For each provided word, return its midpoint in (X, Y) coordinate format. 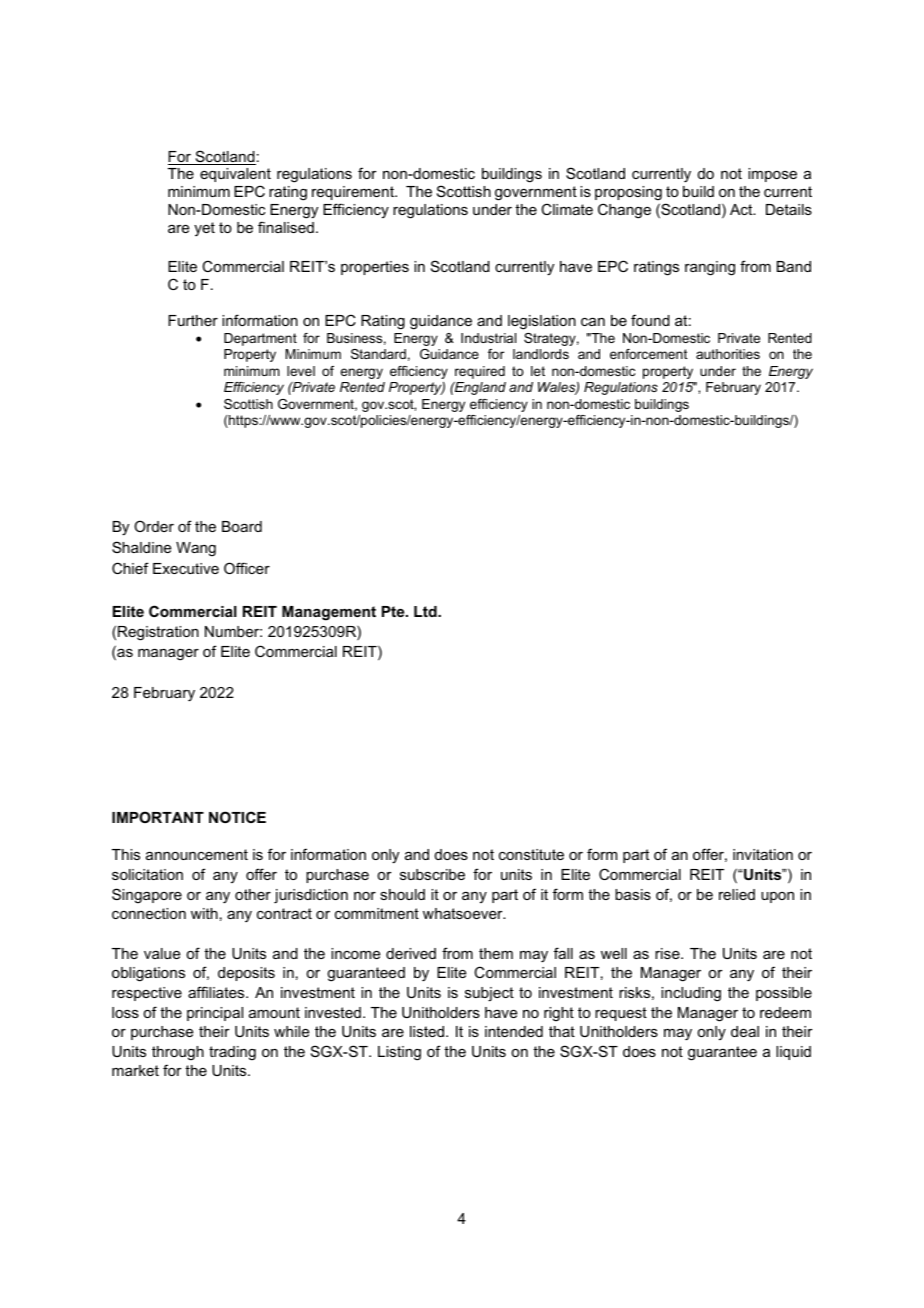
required (480, 372)
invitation (763, 854)
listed (428, 1031)
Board (242, 526)
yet (204, 229)
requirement (354, 193)
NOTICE (237, 817)
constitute (531, 854)
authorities (728, 354)
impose (772, 175)
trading (232, 1053)
